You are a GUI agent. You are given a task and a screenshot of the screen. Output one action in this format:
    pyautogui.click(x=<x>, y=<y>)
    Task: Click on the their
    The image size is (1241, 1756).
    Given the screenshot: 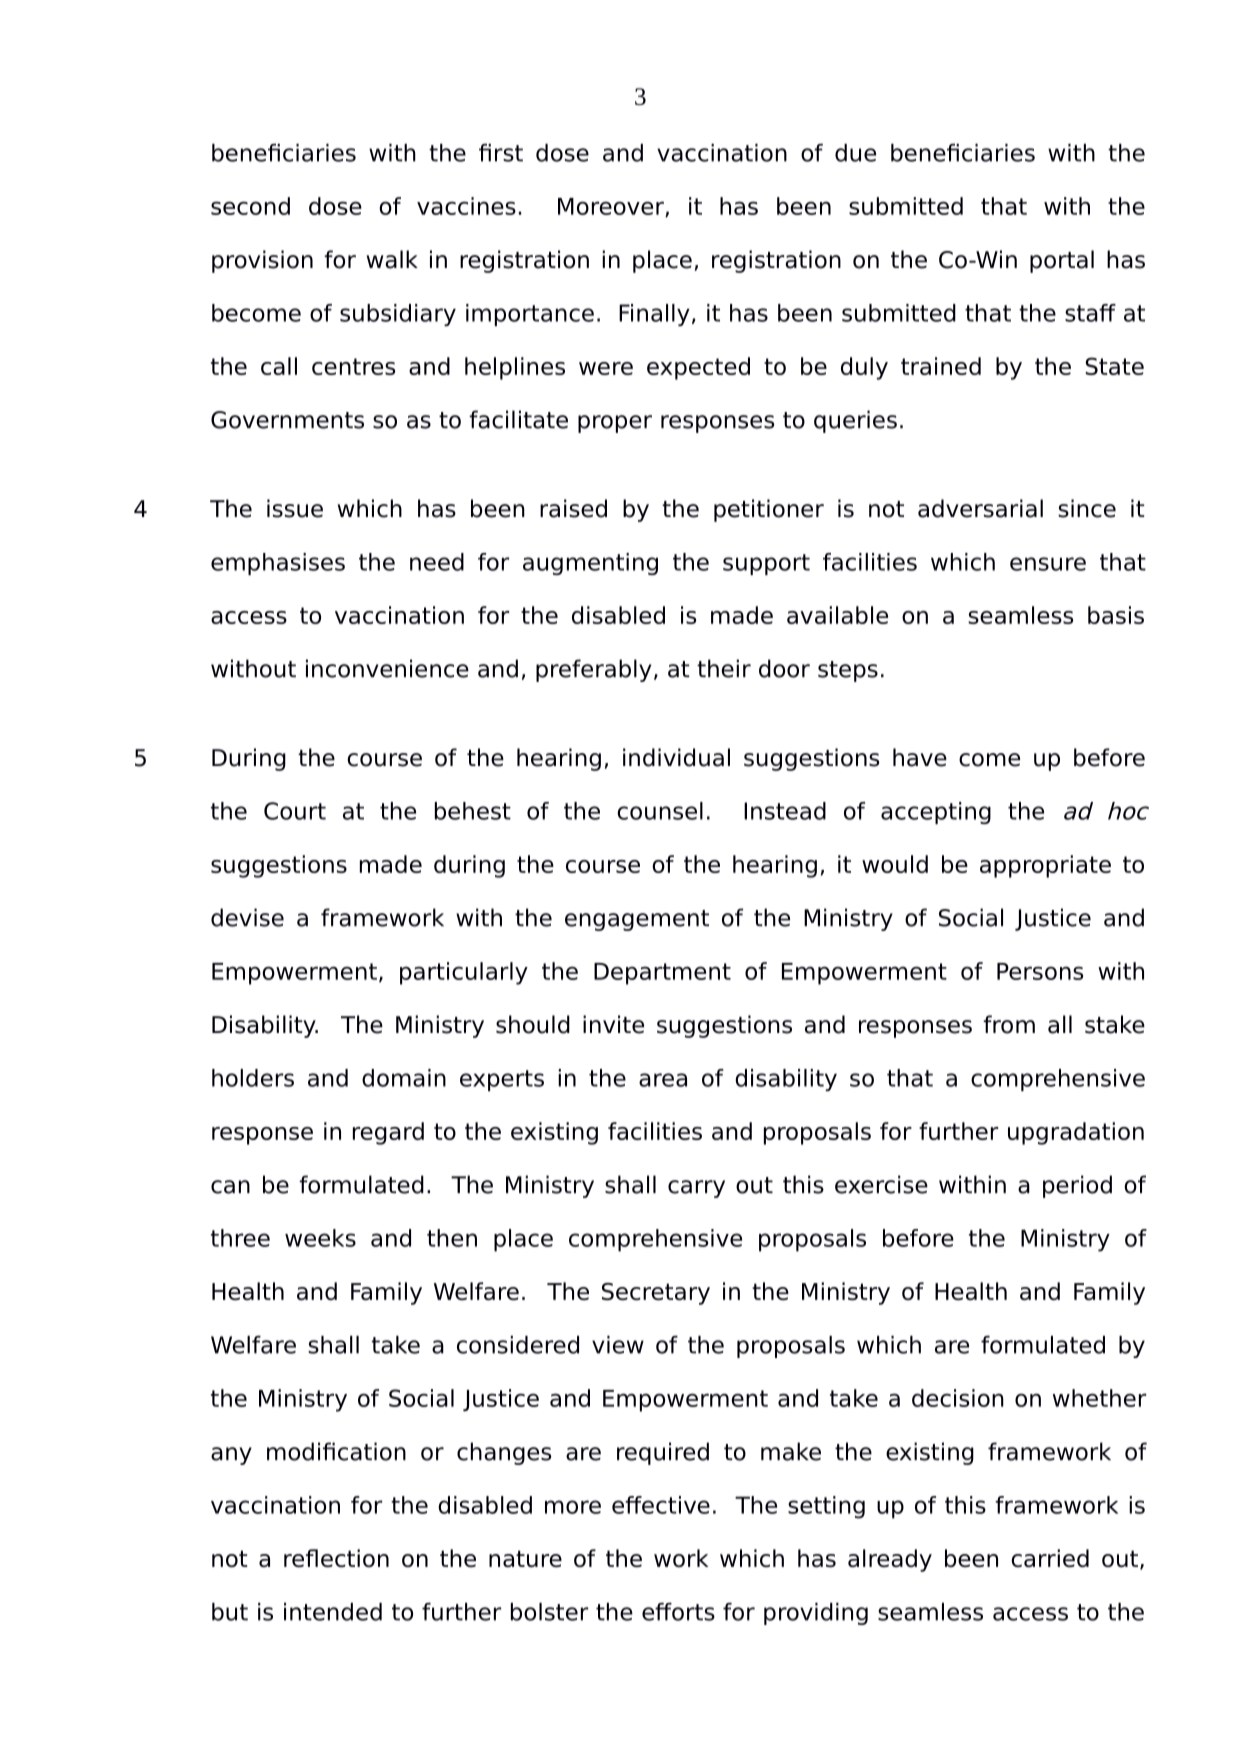 What is the action you would take?
    pyautogui.click(x=724, y=668)
